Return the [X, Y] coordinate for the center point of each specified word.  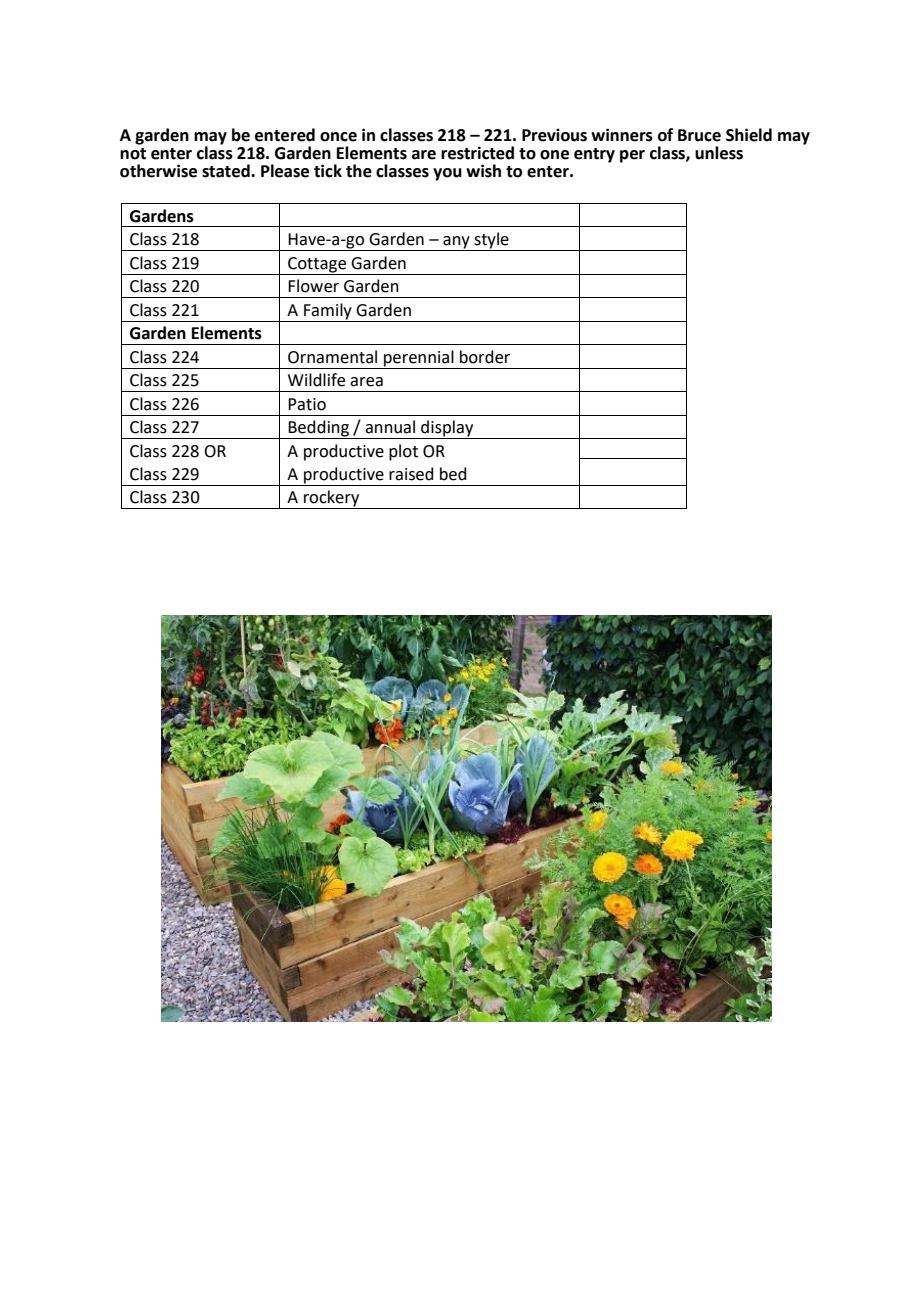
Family [328, 311]
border [485, 357]
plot [403, 452]
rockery [332, 499]
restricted [477, 153]
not [133, 154]
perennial [419, 359]
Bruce [699, 135]
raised [411, 474]
